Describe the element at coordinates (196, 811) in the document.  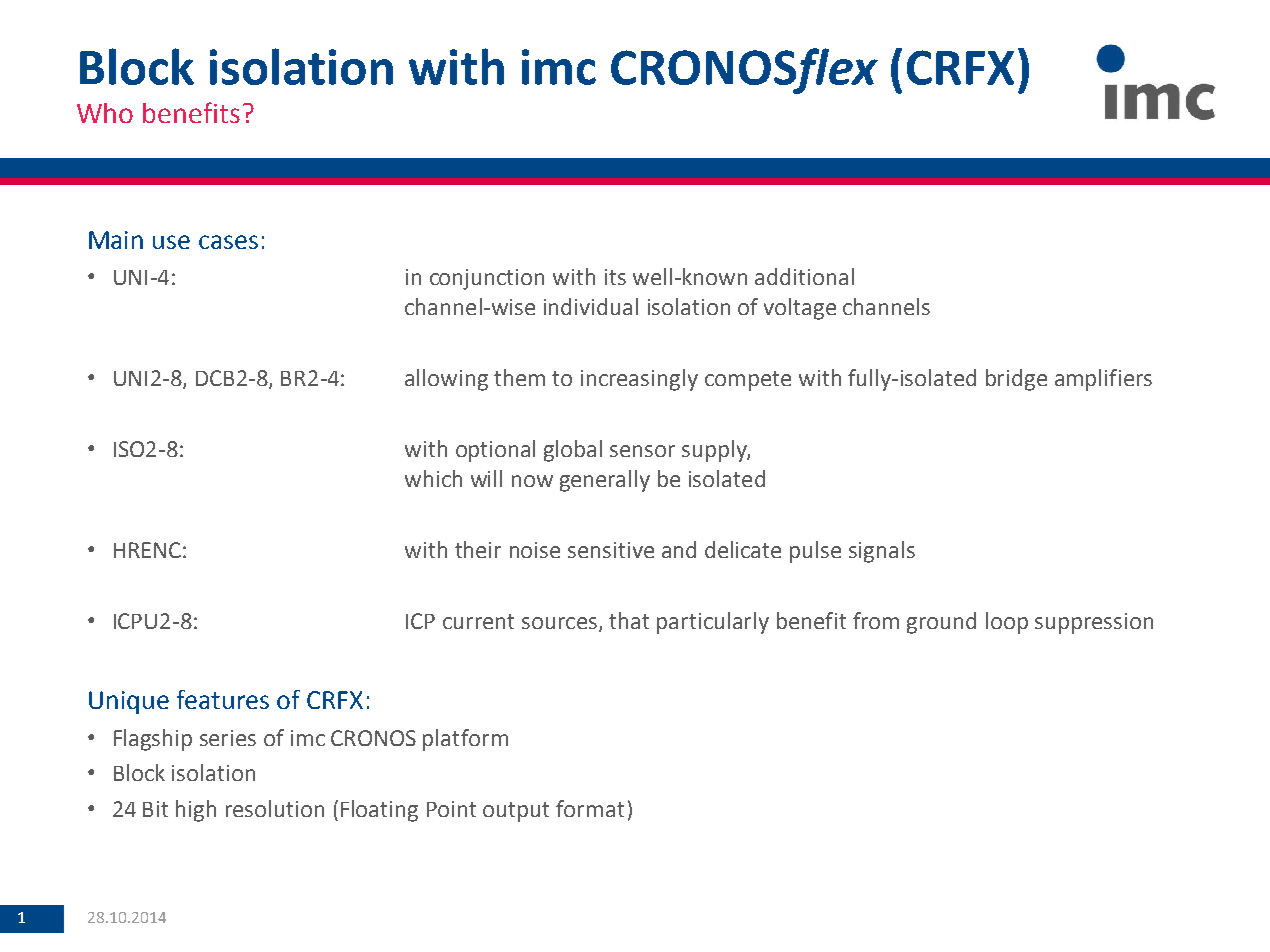
I see `high` at that location.
